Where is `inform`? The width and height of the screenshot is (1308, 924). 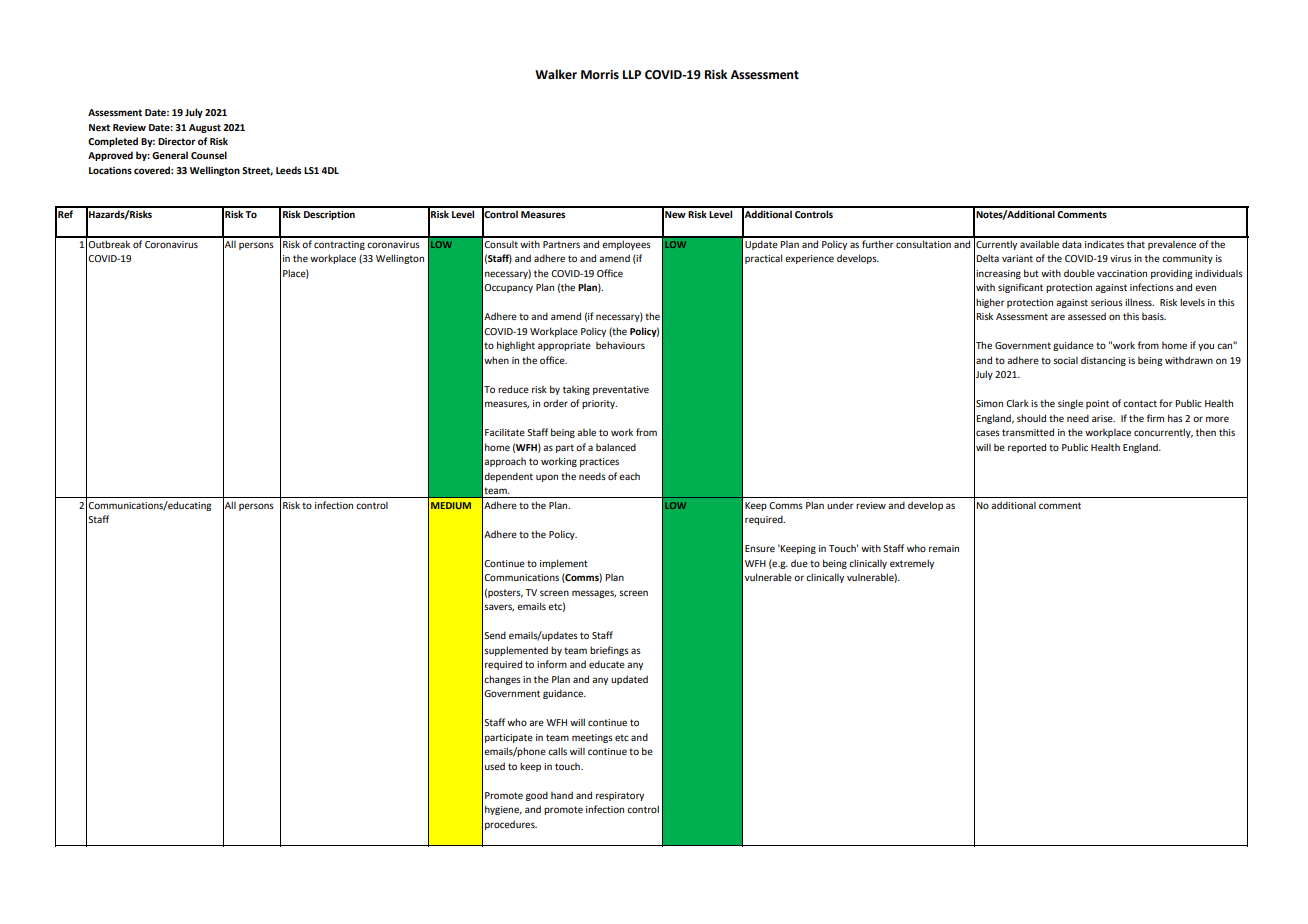
inform is located at coordinates (552, 664).
